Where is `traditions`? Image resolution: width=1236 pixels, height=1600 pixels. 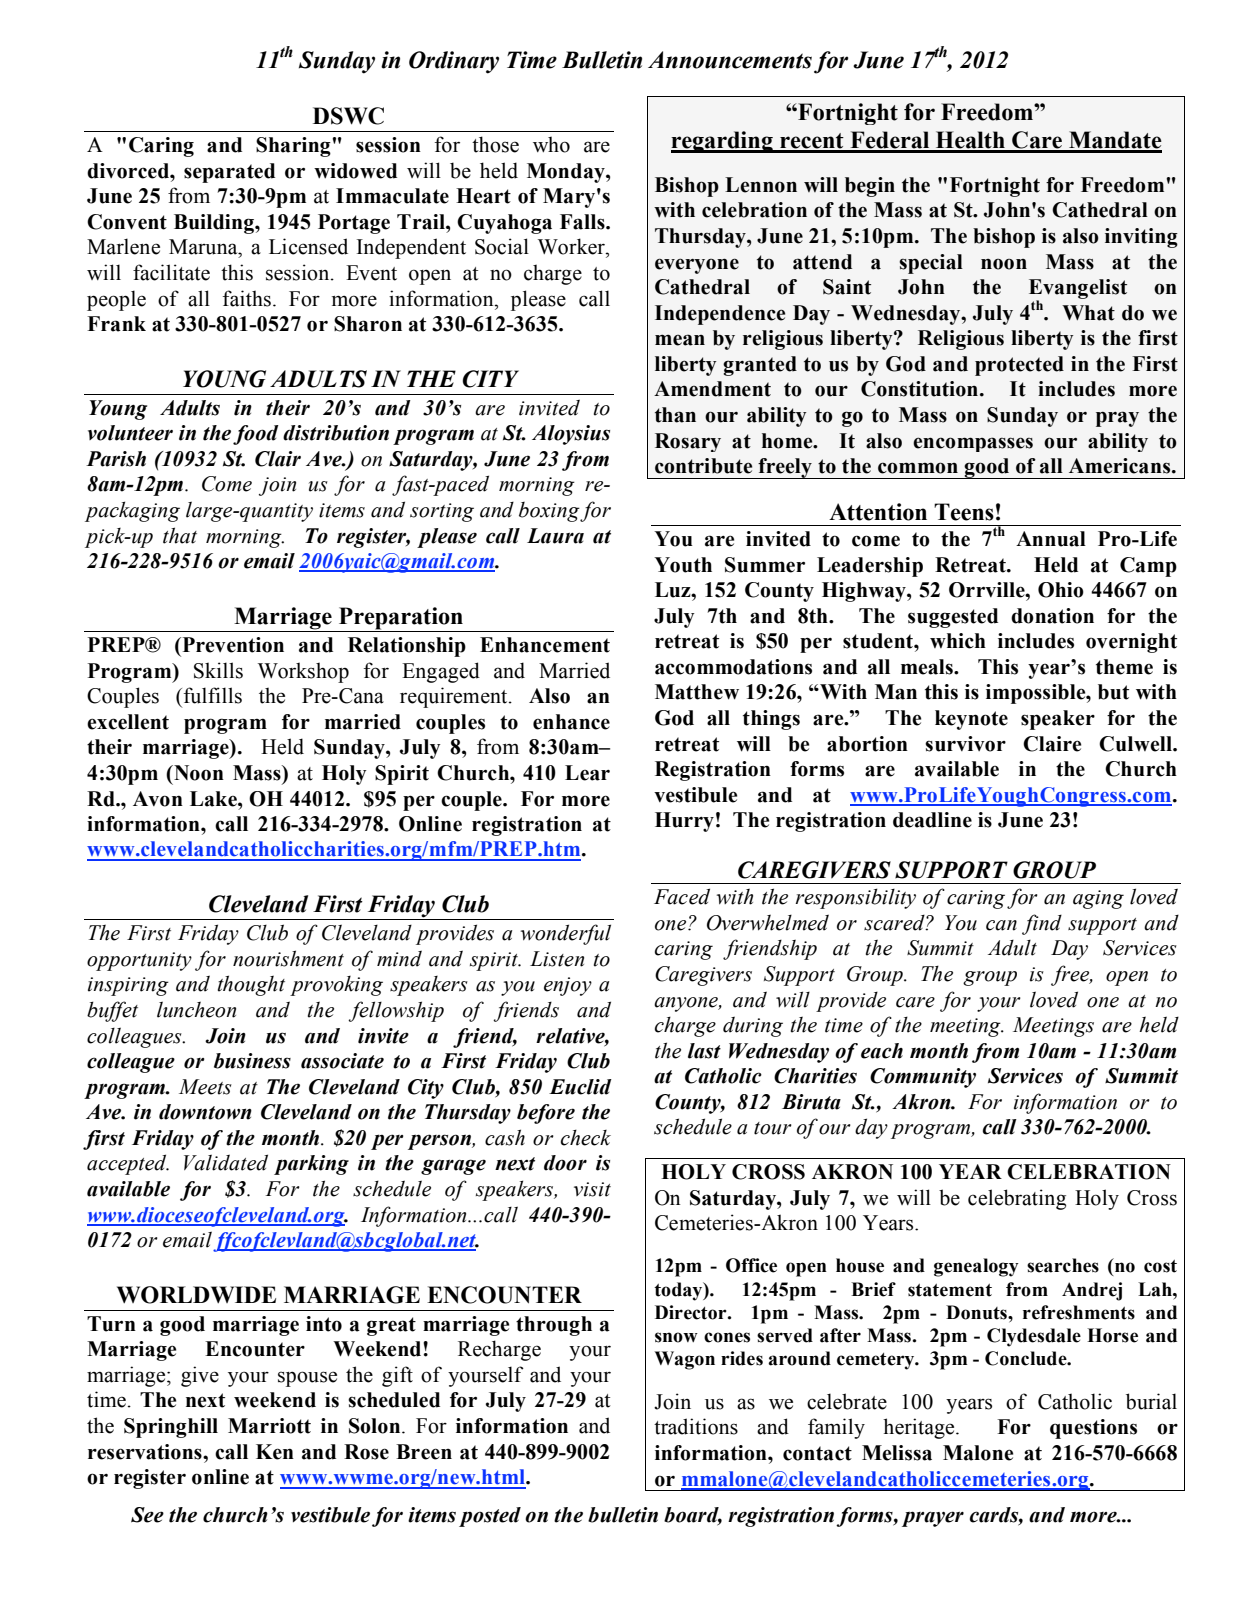
traditions is located at coordinates (696, 1426).
